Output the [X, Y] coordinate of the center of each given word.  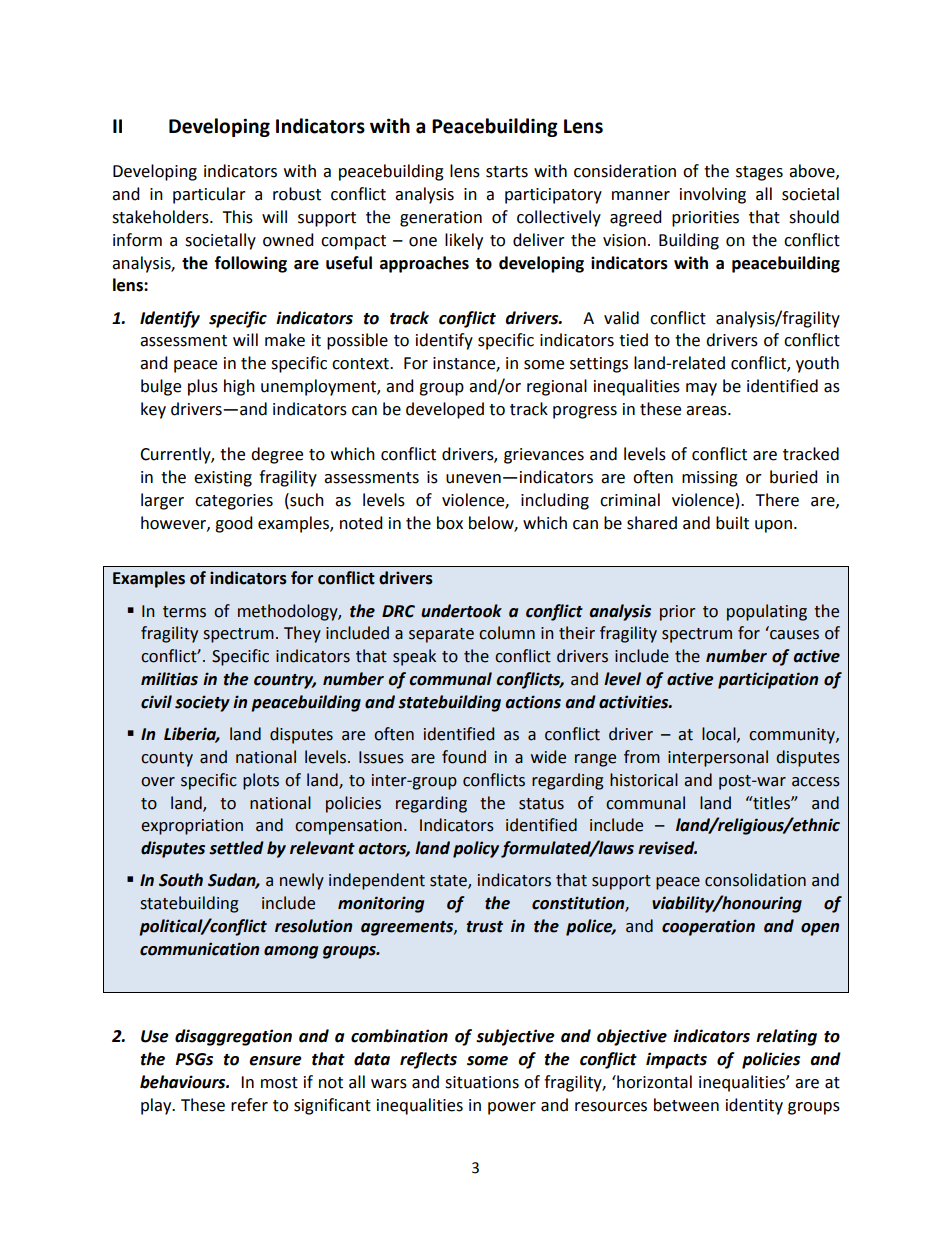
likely [464, 241]
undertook [461, 611]
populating [767, 612]
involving [713, 195]
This [237, 217]
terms [184, 612]
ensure [275, 1061]
